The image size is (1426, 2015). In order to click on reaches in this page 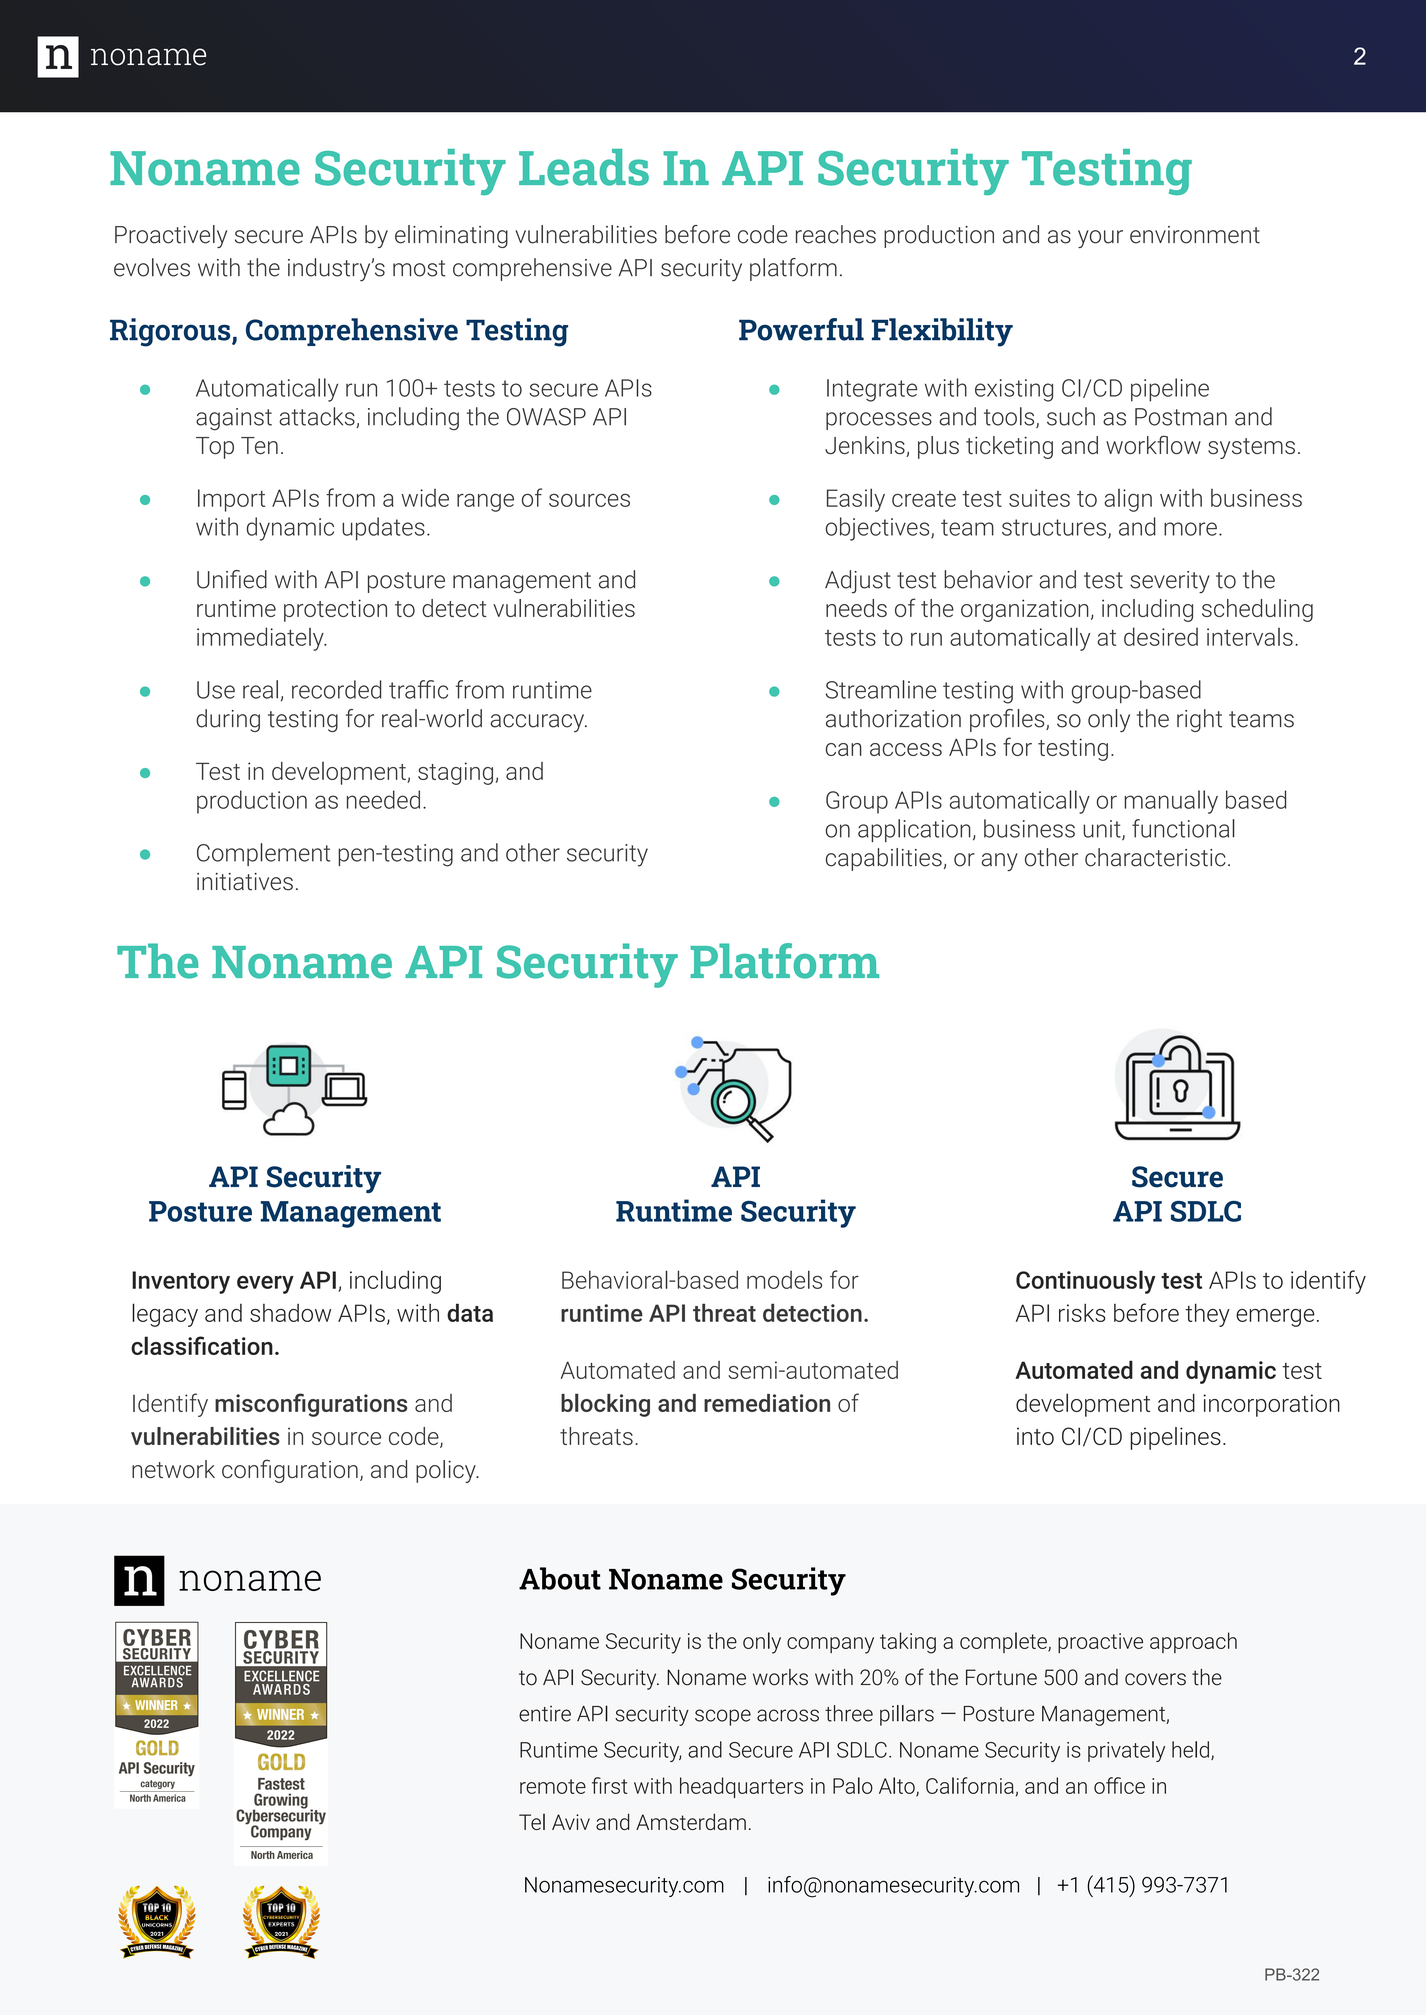, I will do `click(836, 234)`.
